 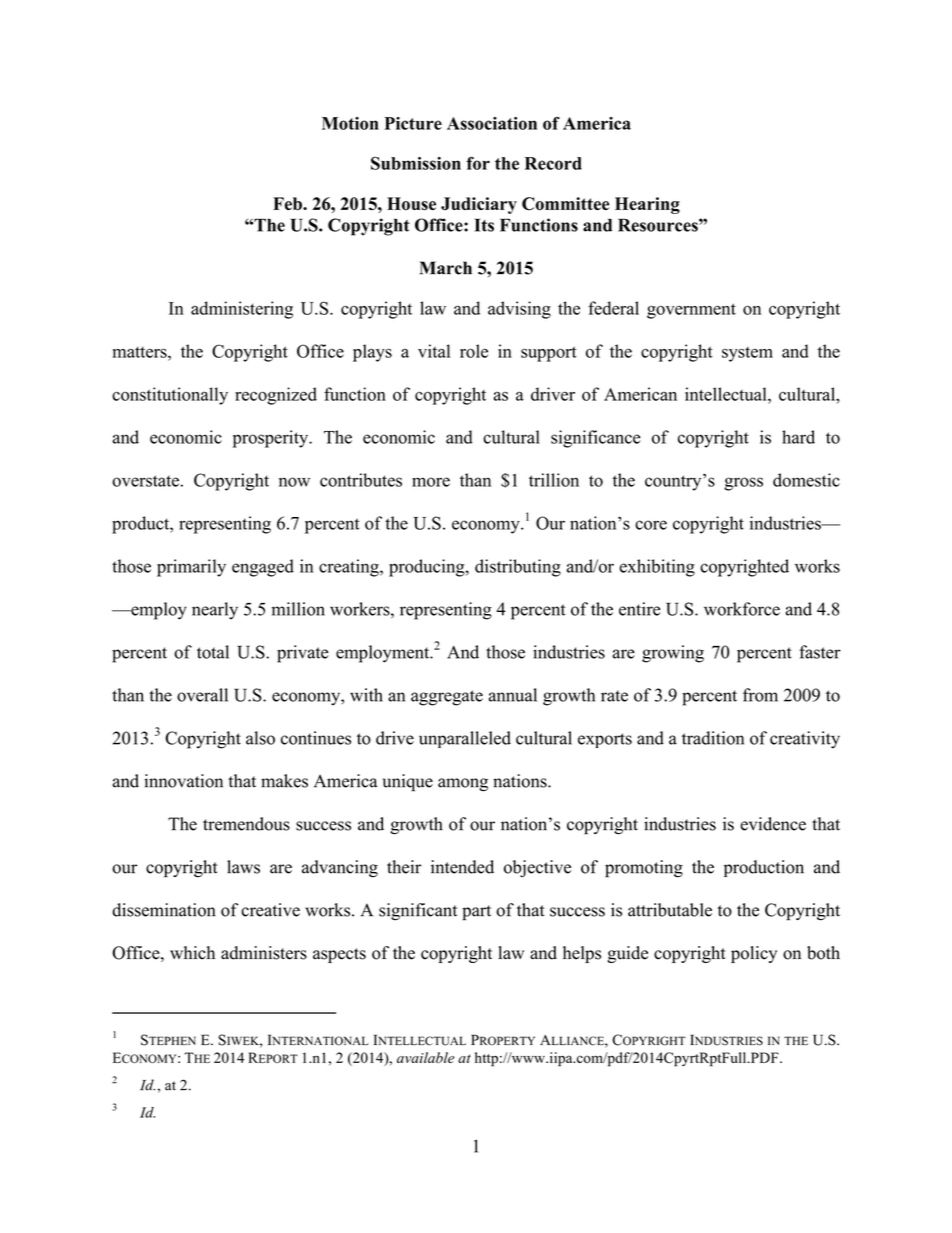 What do you see at coordinates (243, 867) in the screenshot?
I see `laws` at bounding box center [243, 867].
